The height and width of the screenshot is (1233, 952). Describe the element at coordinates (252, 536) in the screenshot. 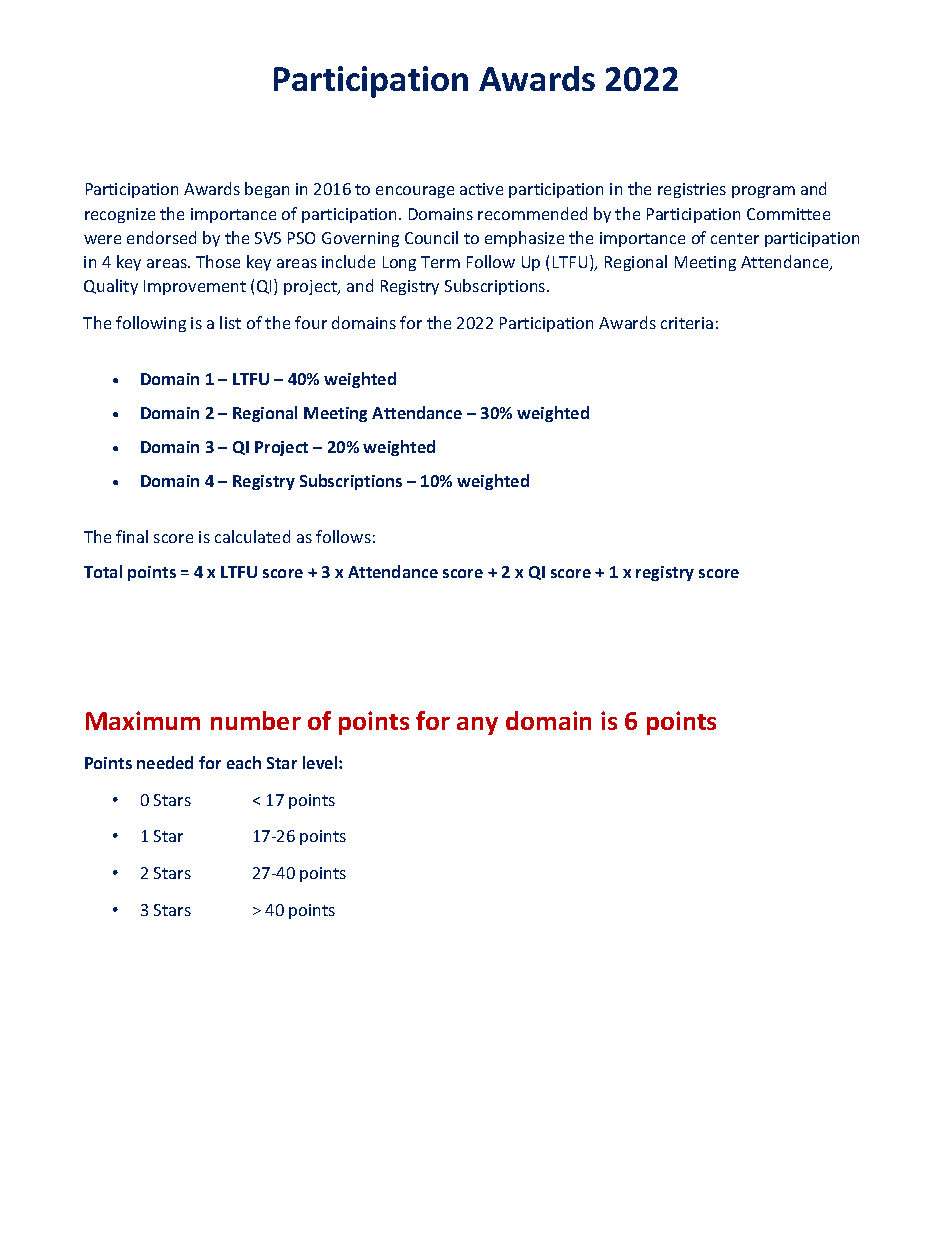

I see `calculated` at that location.
